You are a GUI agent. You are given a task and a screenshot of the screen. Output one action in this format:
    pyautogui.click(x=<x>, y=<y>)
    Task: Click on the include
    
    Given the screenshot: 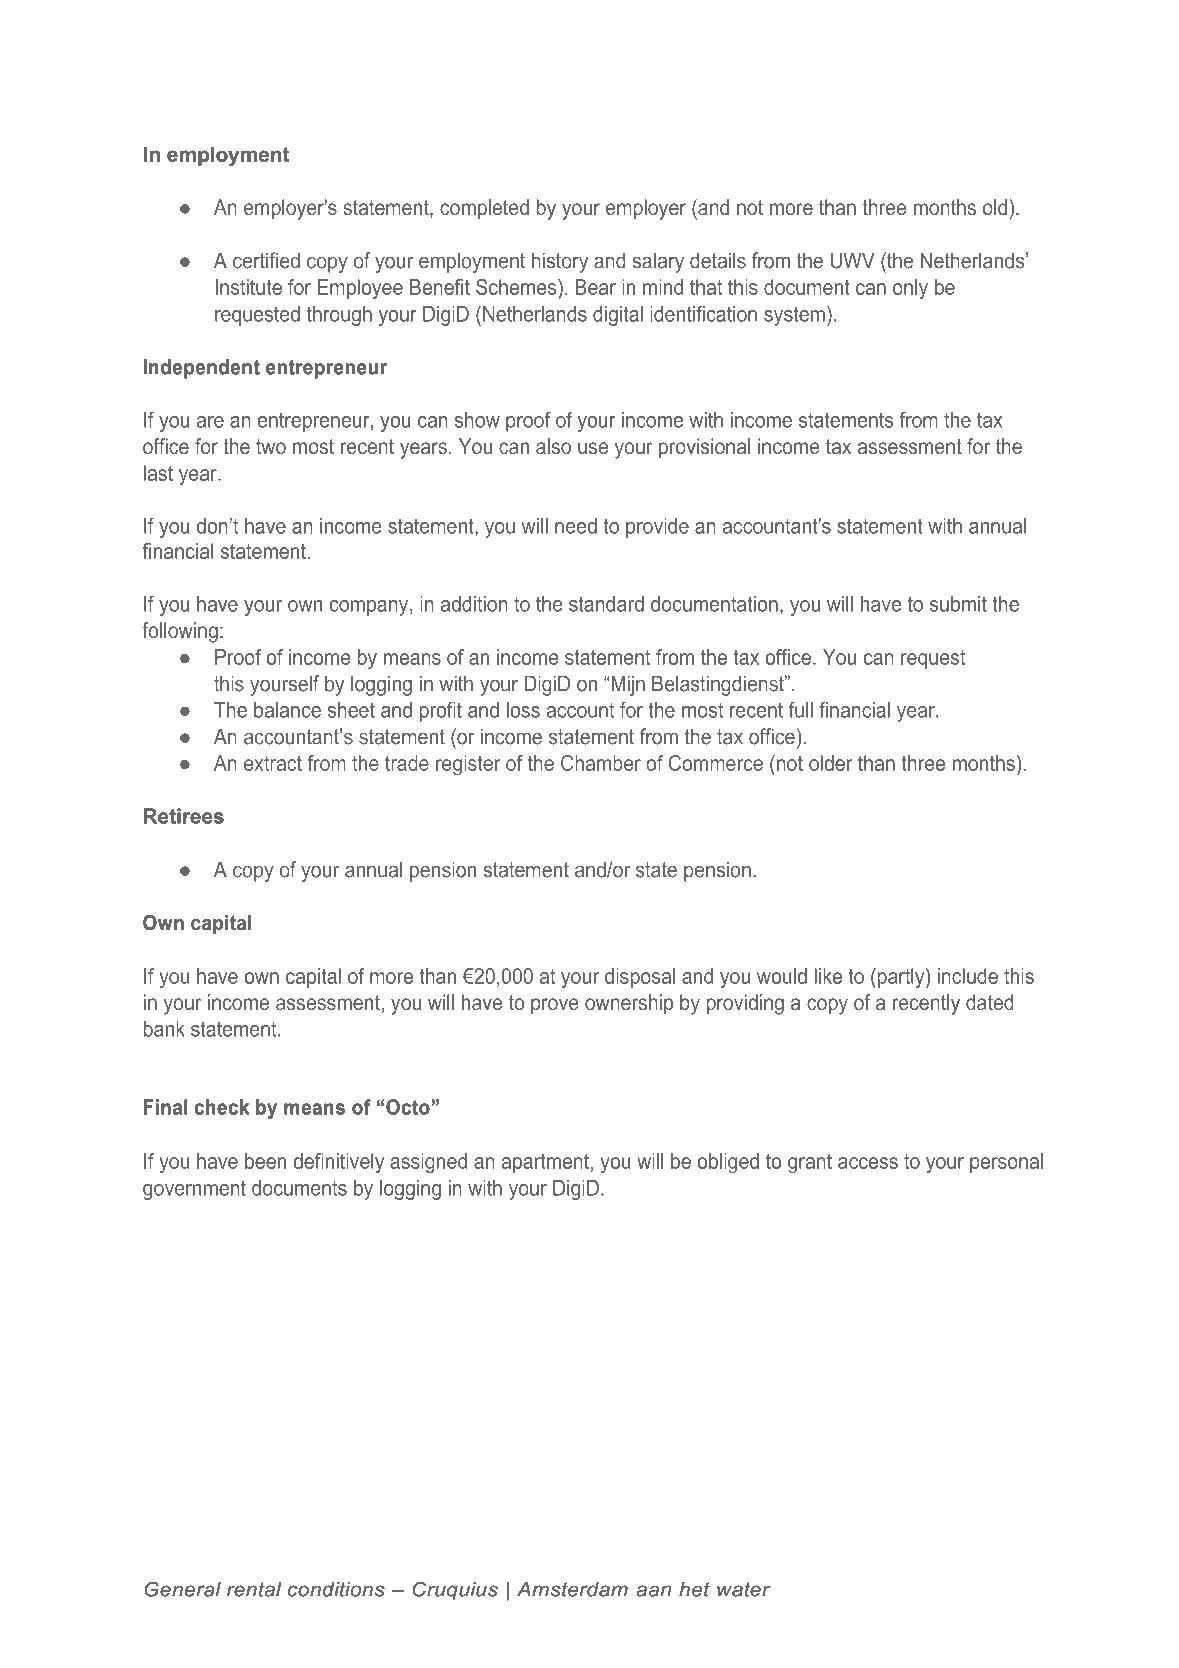 What is the action you would take?
    pyautogui.click(x=968, y=976)
